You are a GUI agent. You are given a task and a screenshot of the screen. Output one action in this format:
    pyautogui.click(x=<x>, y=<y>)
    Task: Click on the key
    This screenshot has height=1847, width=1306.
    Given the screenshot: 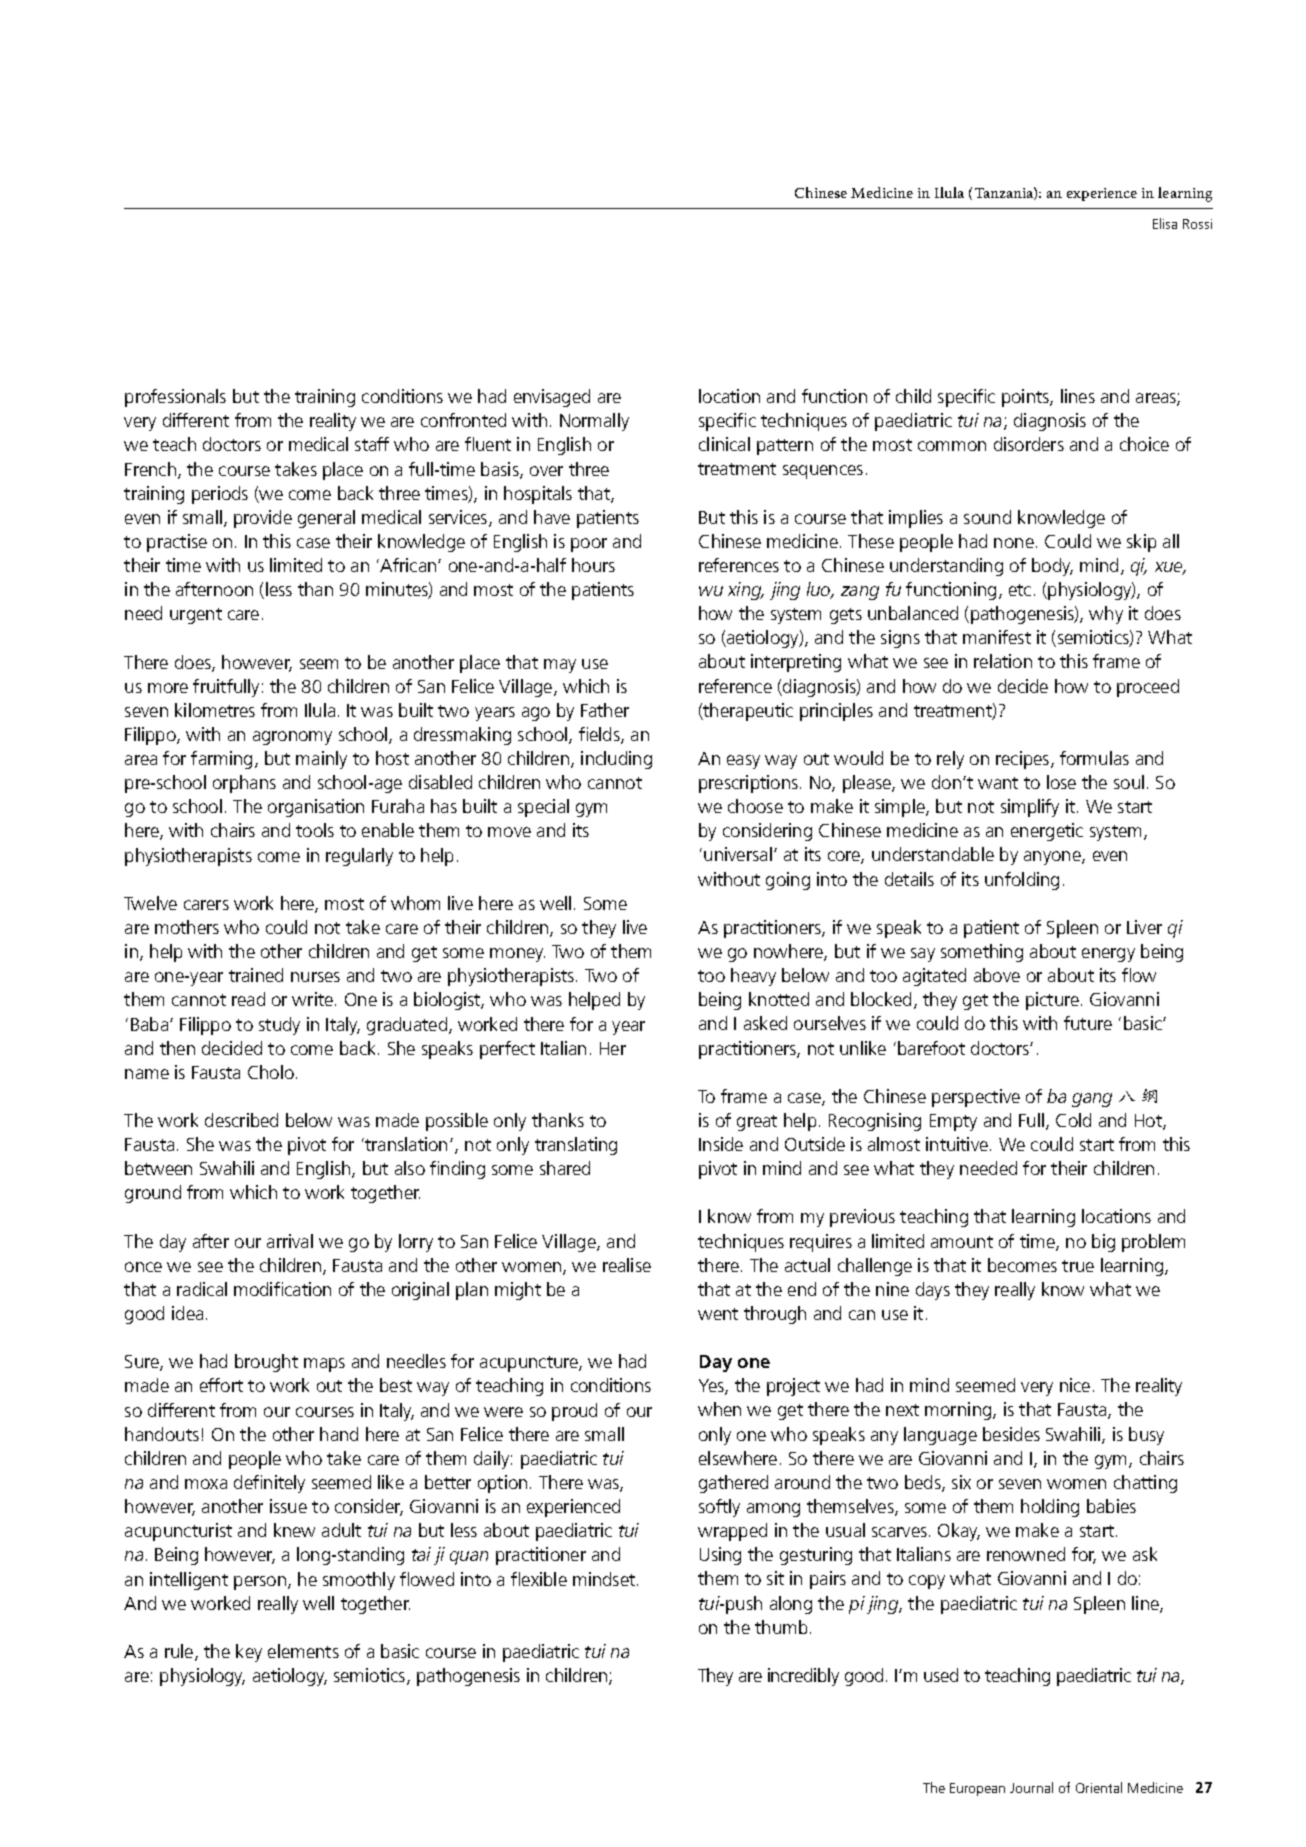 What is the action you would take?
    pyautogui.click(x=249, y=1653)
